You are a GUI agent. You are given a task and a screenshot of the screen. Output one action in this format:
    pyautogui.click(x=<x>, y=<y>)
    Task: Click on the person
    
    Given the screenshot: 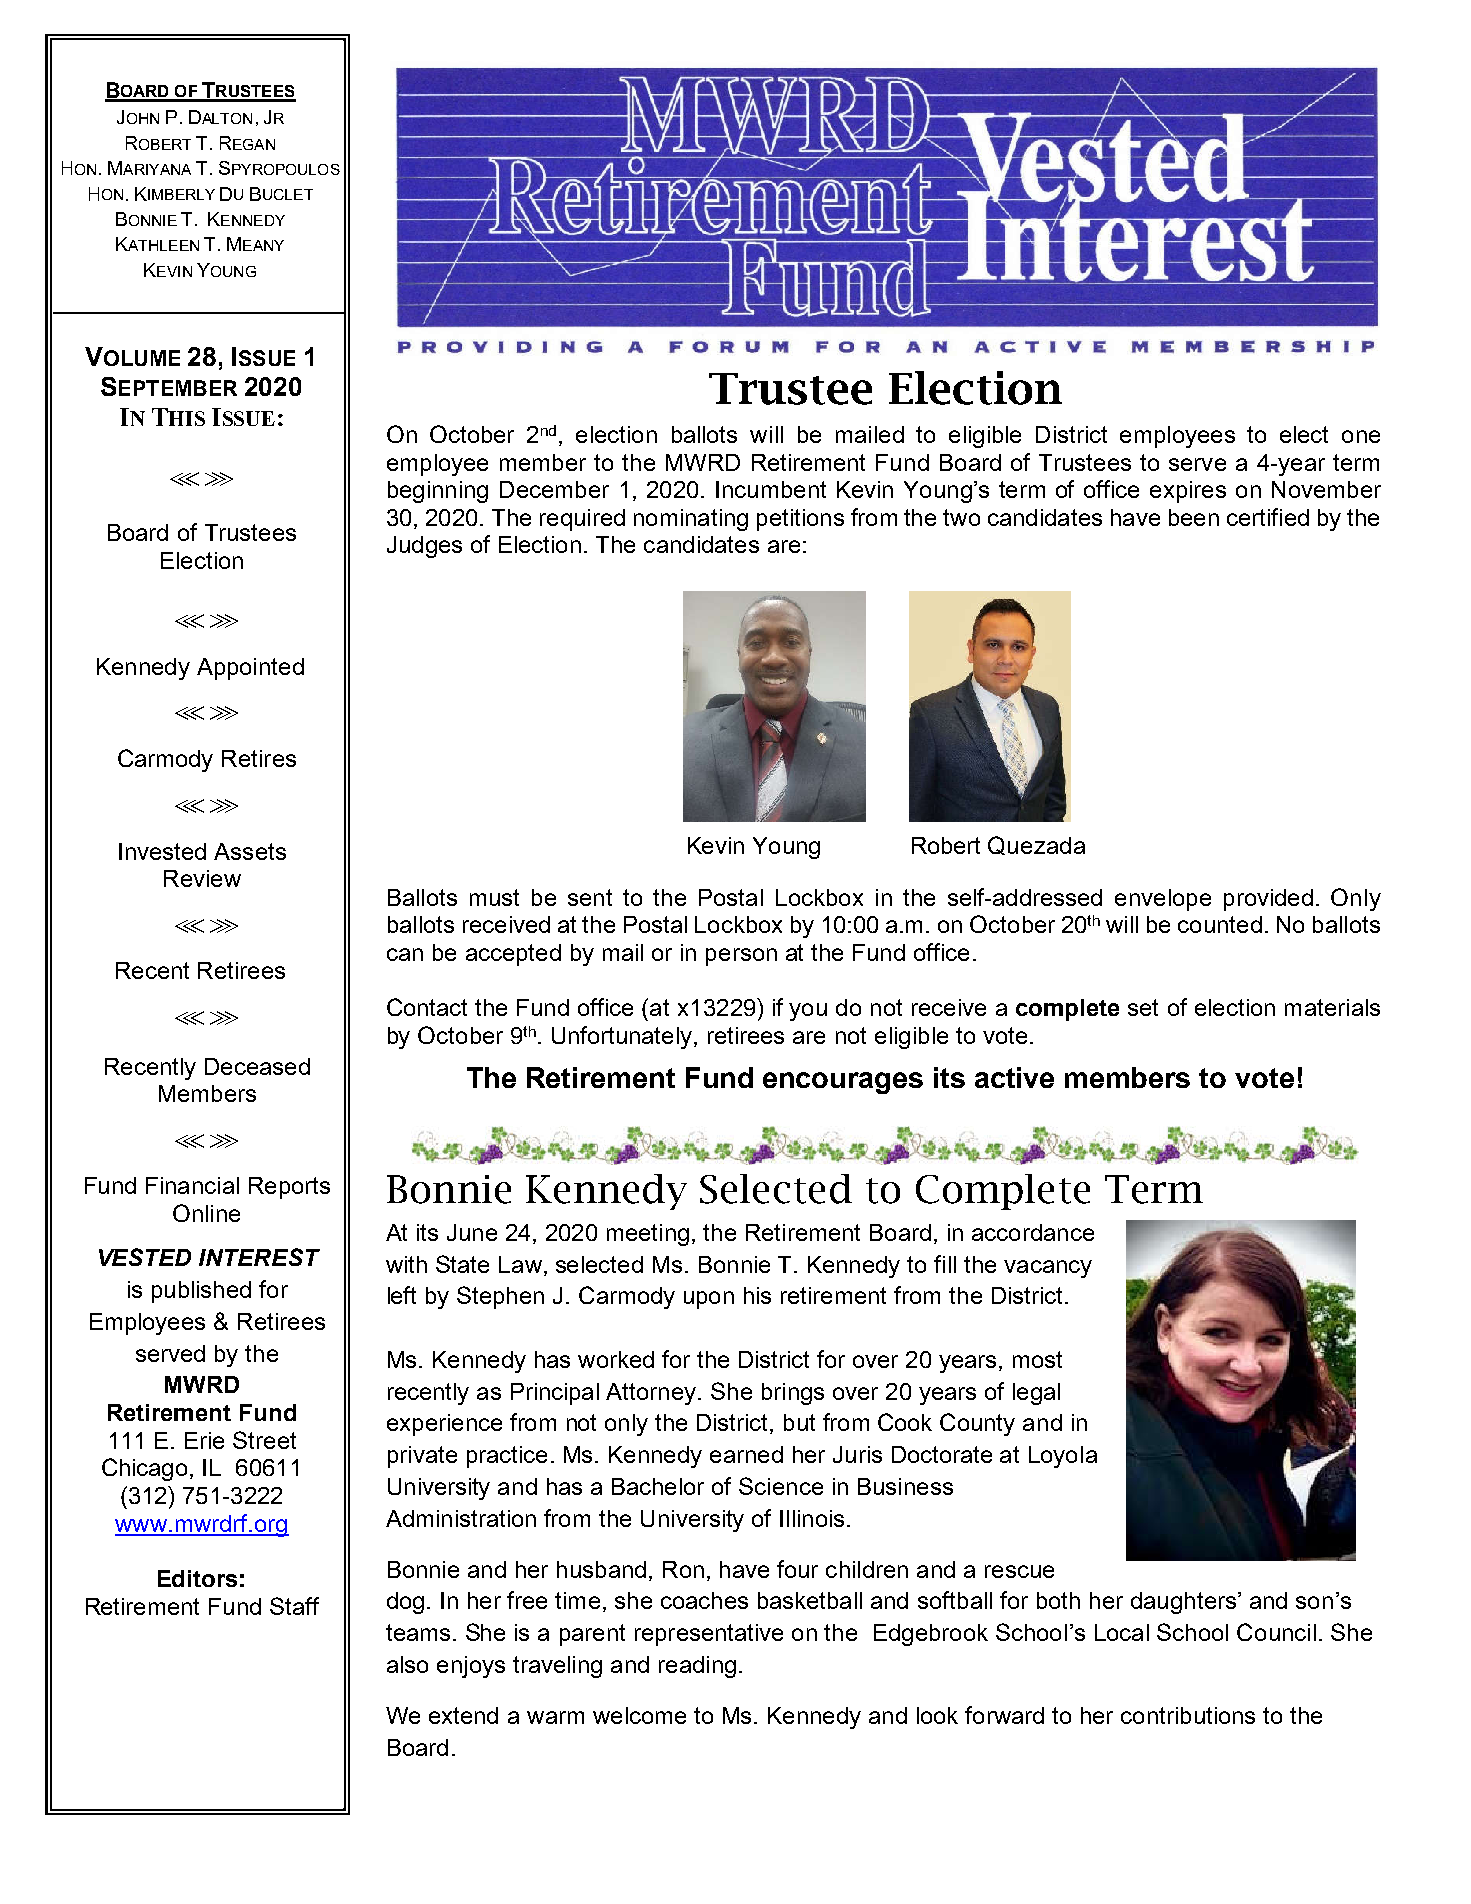 What is the action you would take?
    pyautogui.click(x=741, y=957)
